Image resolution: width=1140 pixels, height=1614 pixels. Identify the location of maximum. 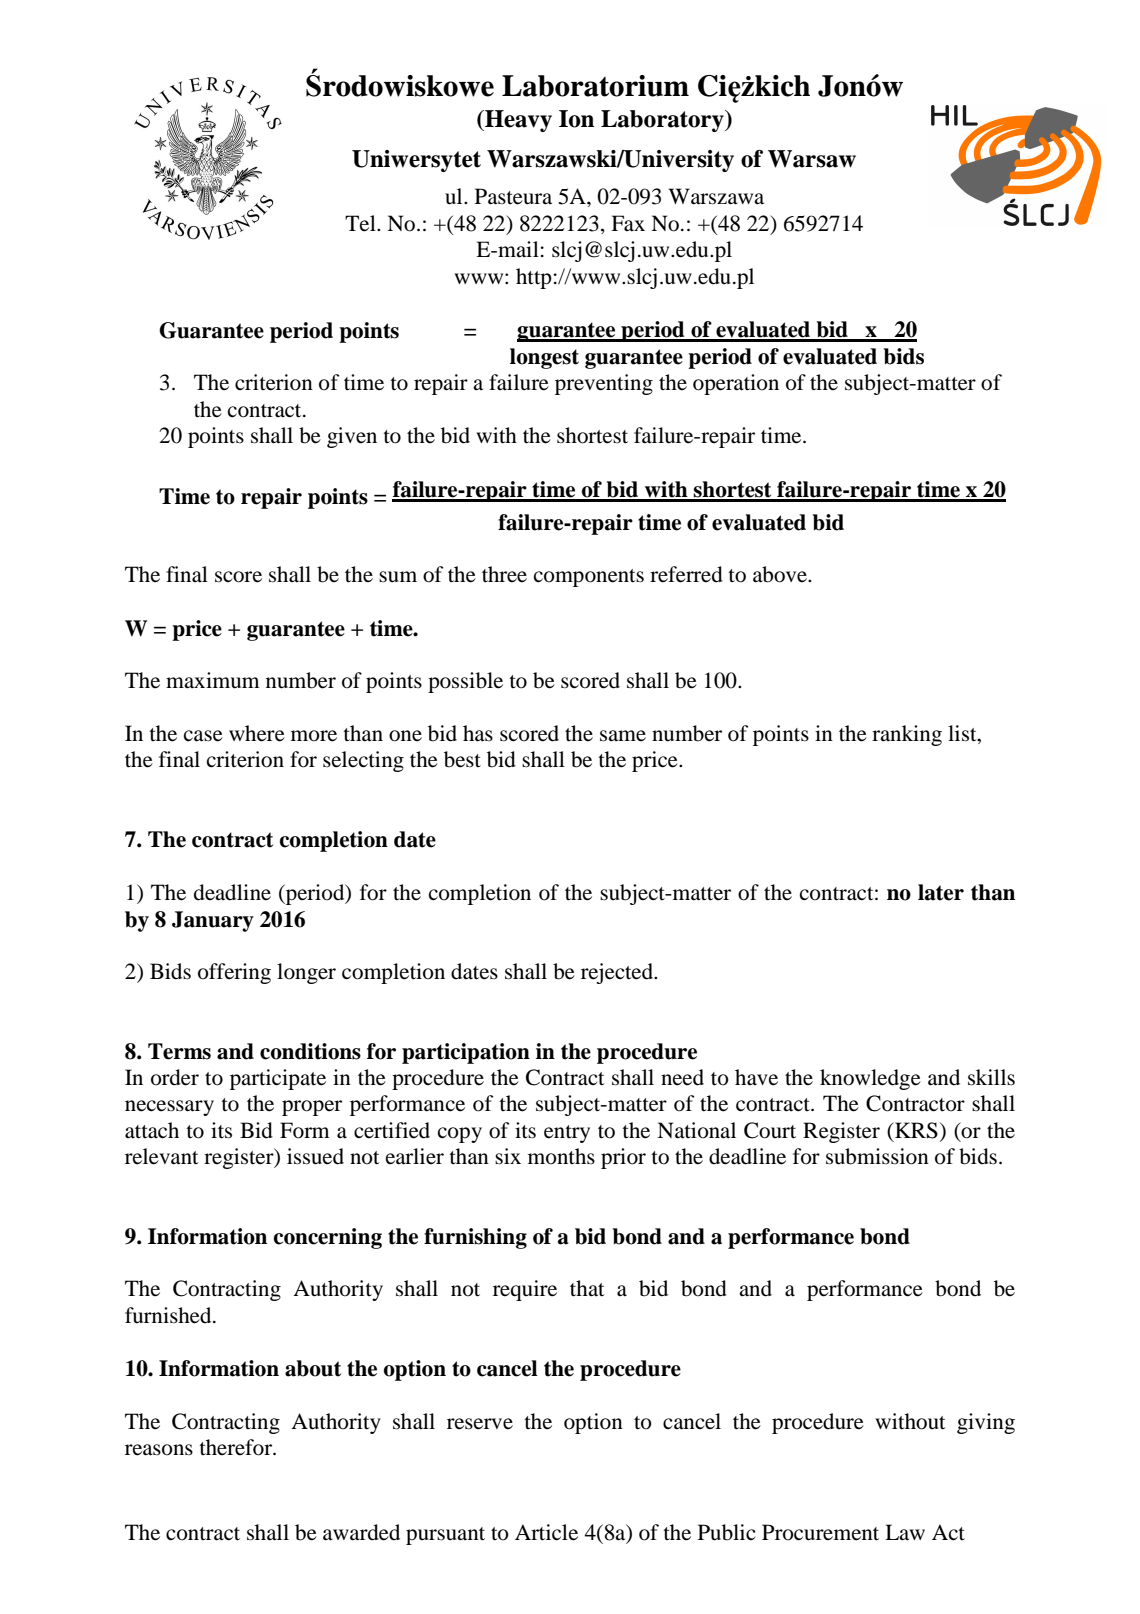
(213, 680).
